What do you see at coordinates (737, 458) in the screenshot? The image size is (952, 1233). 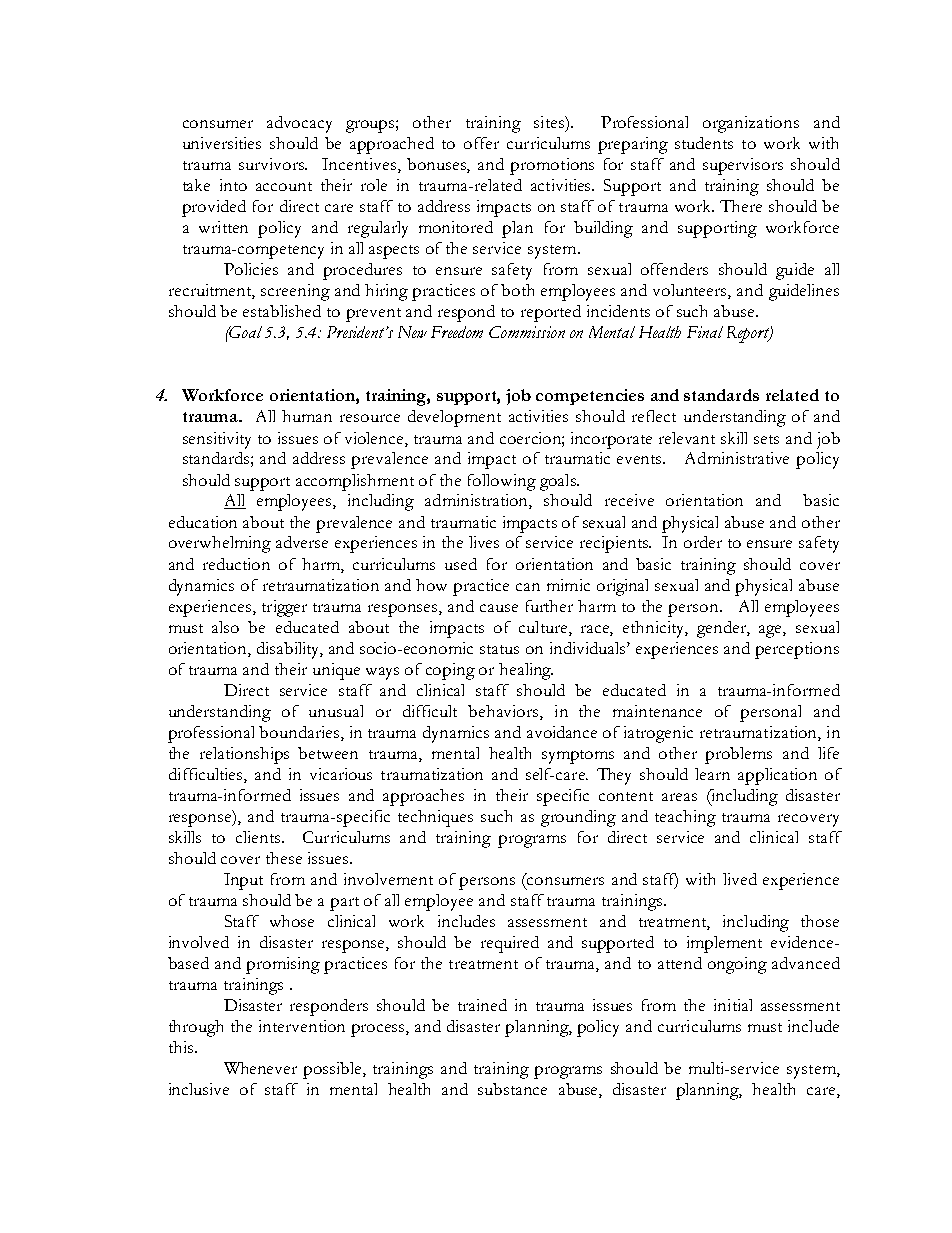 I see `Administrative` at bounding box center [737, 458].
